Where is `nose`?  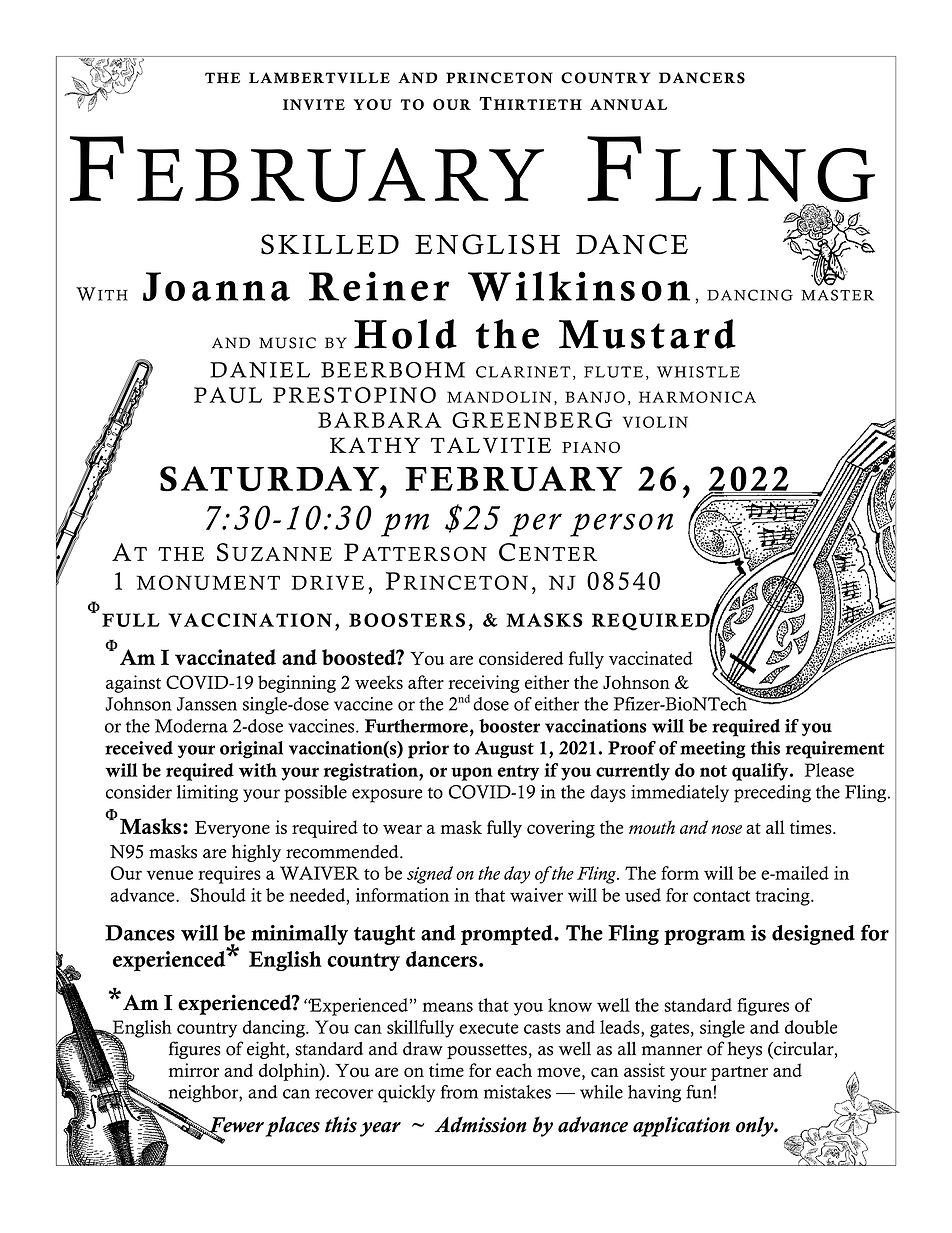 nose is located at coordinates (727, 829).
